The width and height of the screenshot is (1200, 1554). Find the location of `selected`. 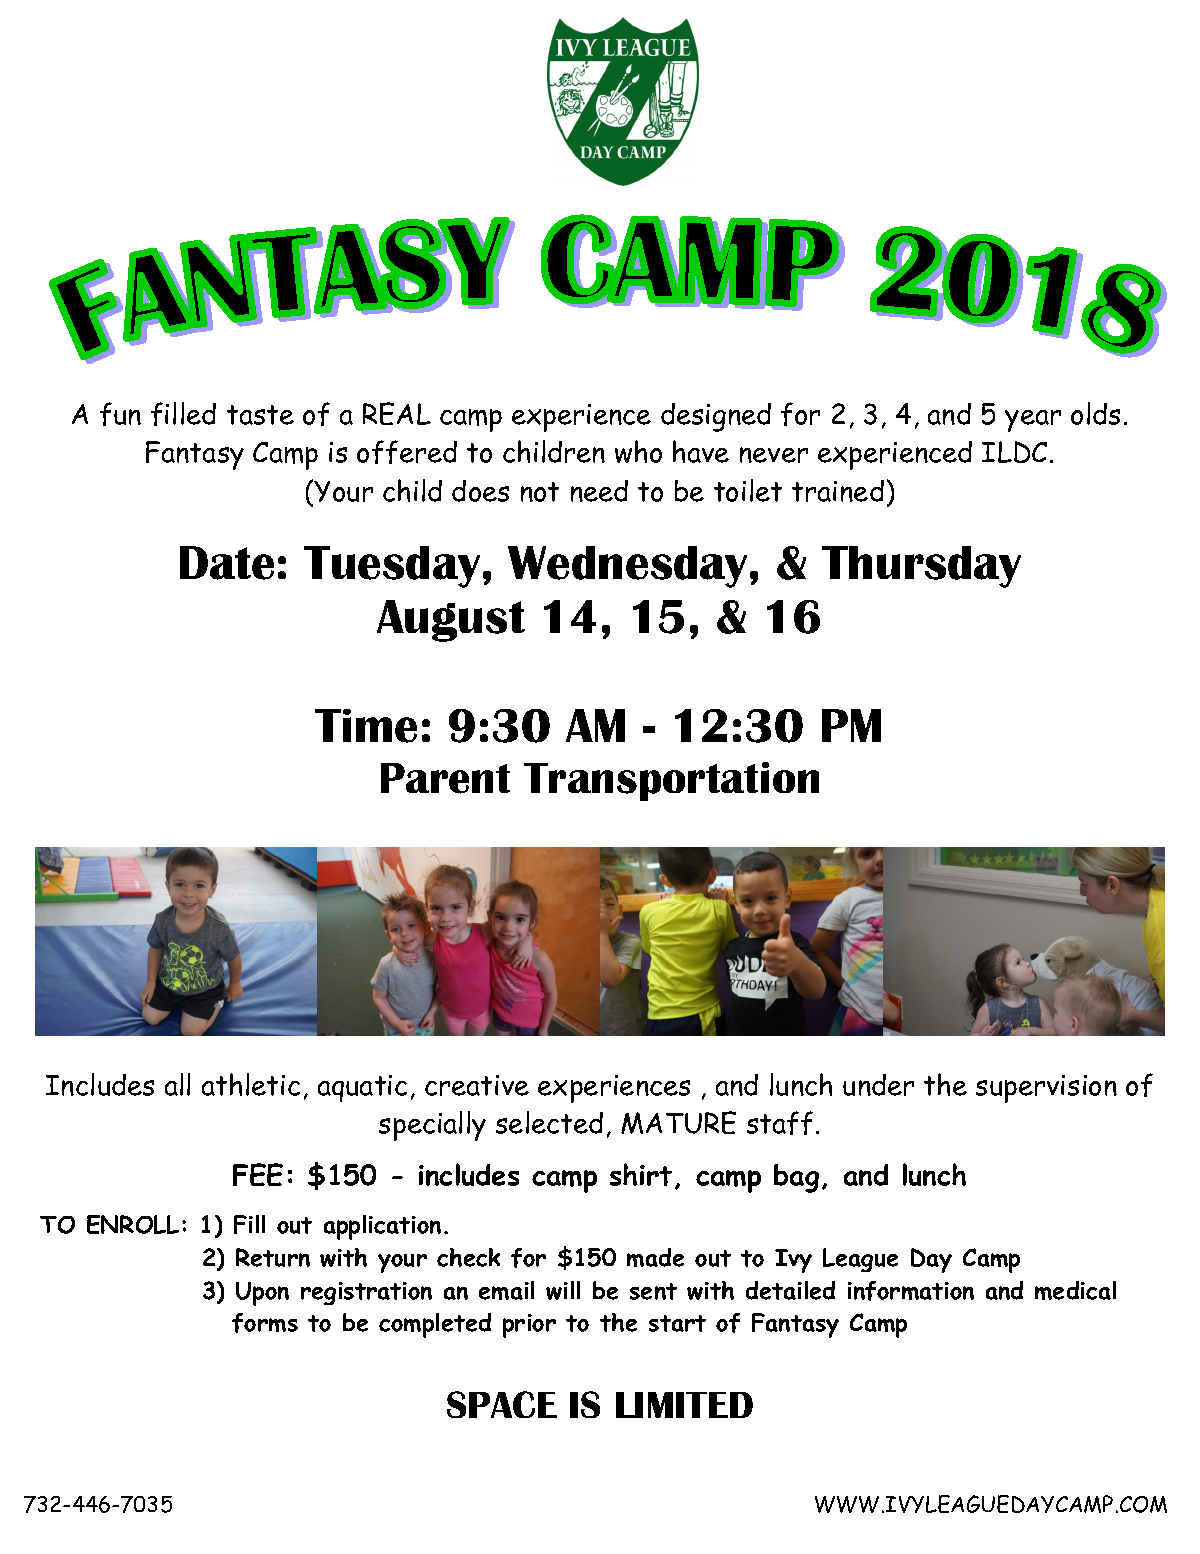

selected is located at coordinates (549, 1122).
